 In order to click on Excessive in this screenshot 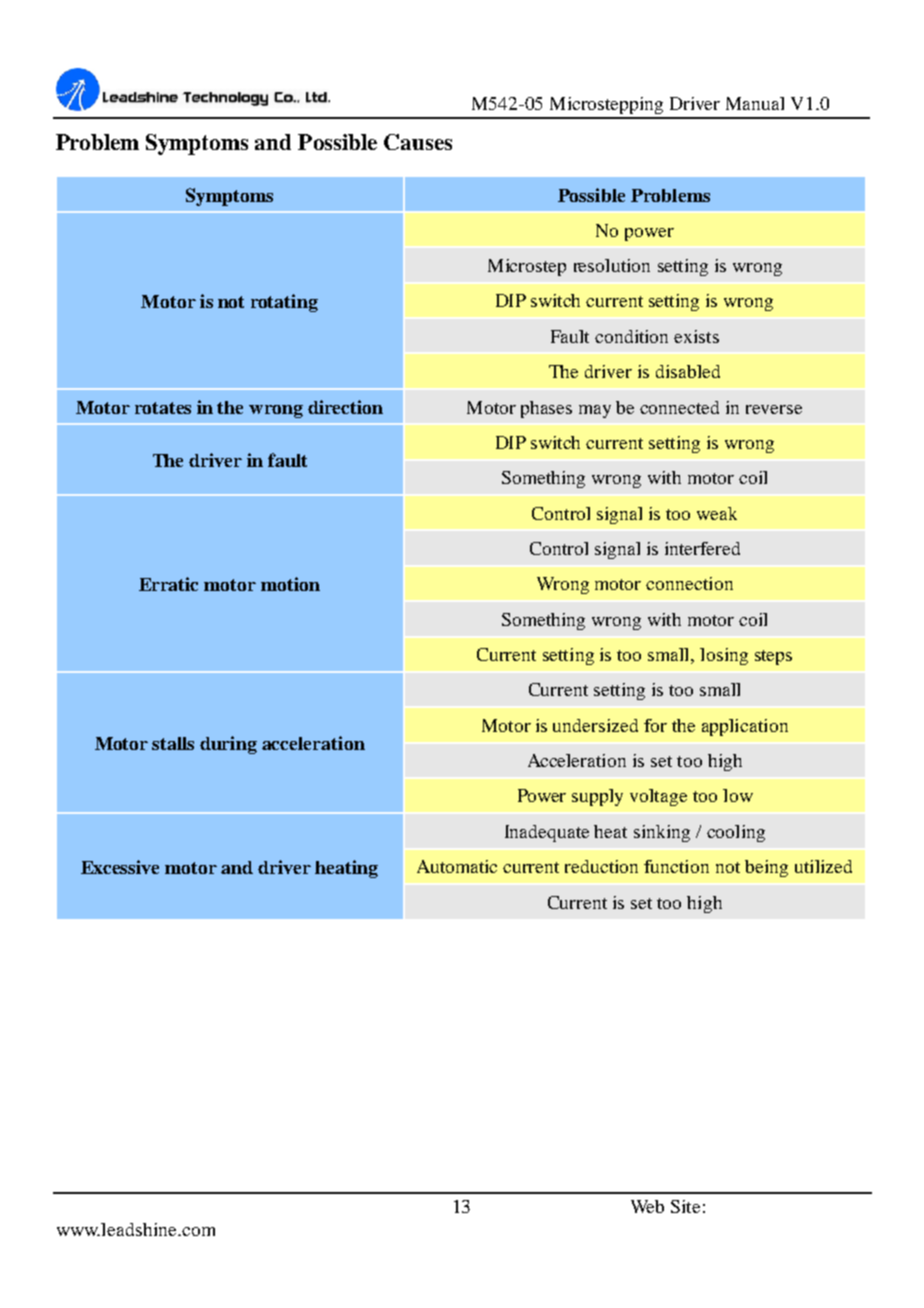, I will do `click(120, 867)`.
